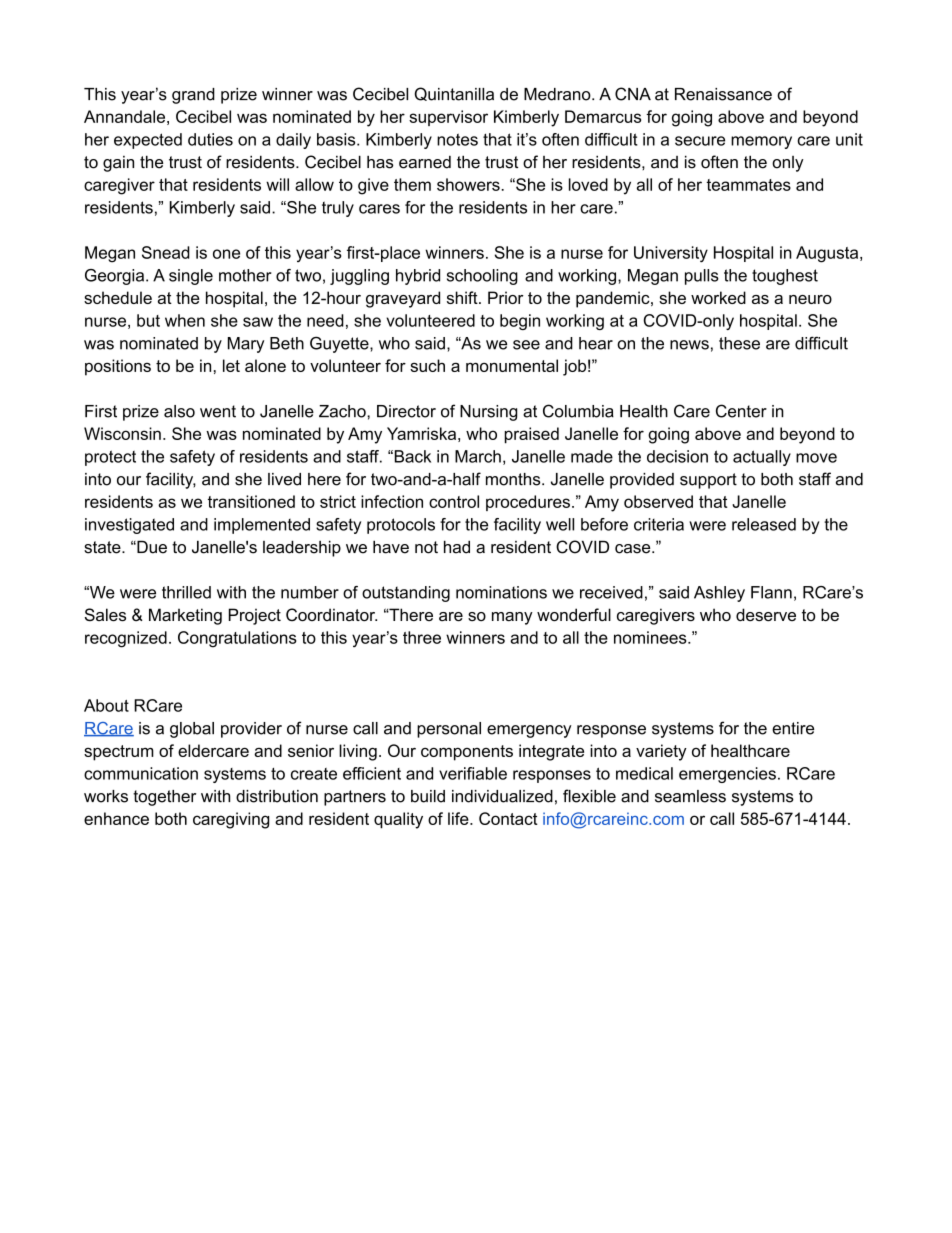 The width and height of the screenshot is (952, 1233). Describe the element at coordinates (448, 118) in the screenshot. I see `supervisor` at that location.
